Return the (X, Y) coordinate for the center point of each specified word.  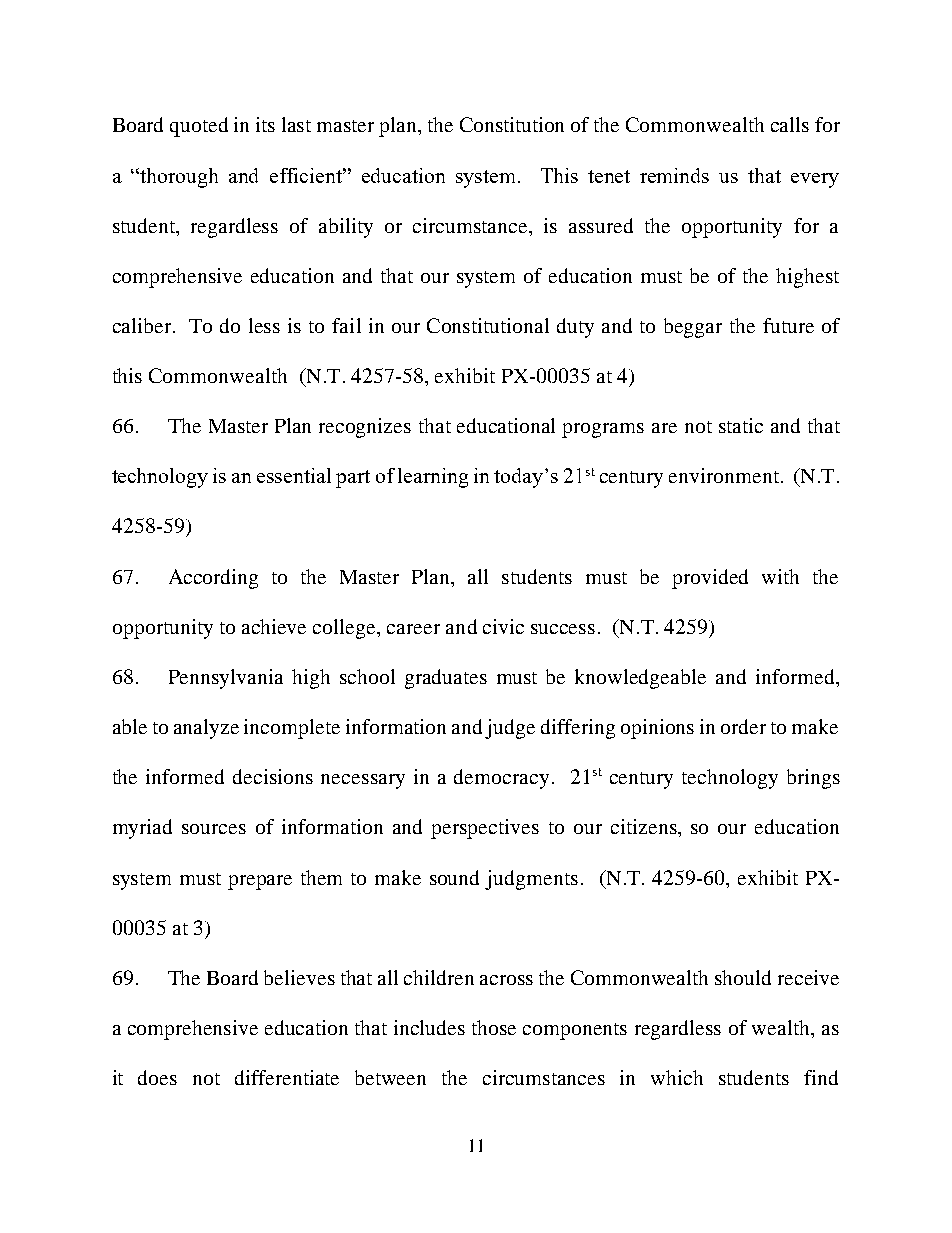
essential (294, 475)
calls (790, 124)
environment (724, 475)
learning (433, 478)
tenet (609, 176)
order (743, 726)
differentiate (287, 1077)
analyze (206, 729)
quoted (199, 127)
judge (510, 729)
